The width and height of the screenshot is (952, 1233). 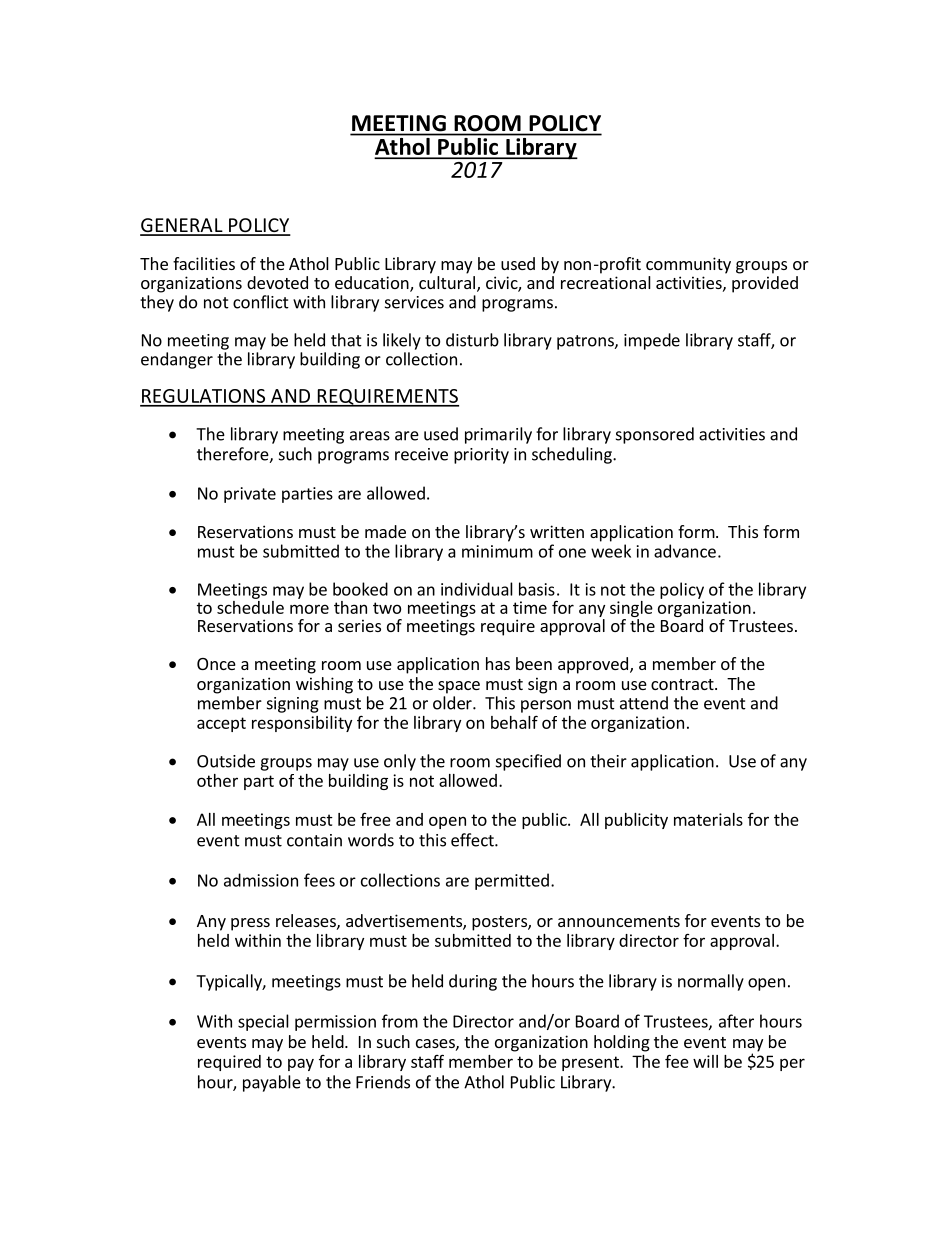 I want to click on cultural, so click(x=447, y=282).
